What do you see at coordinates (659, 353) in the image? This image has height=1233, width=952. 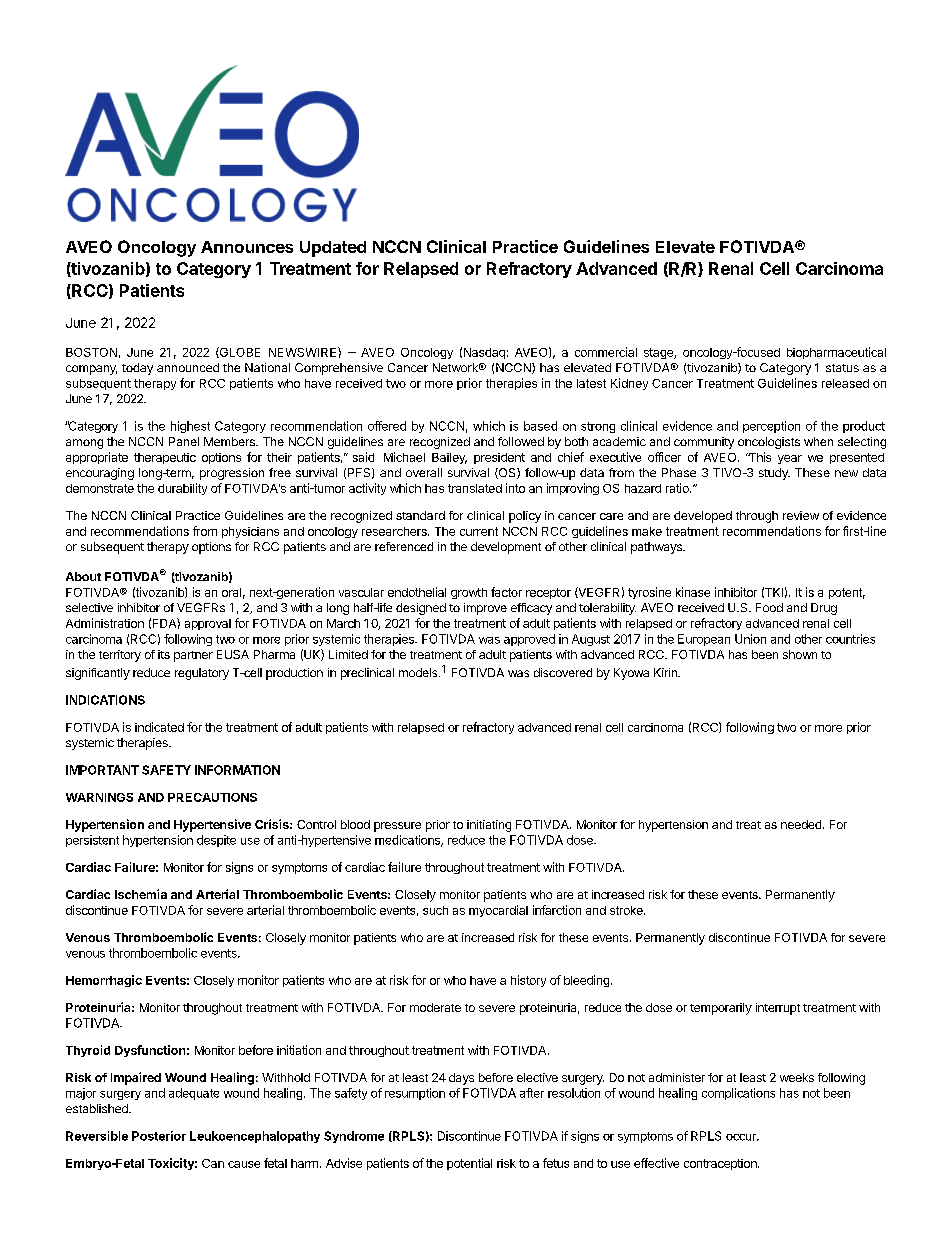 I see `stage` at bounding box center [659, 353].
